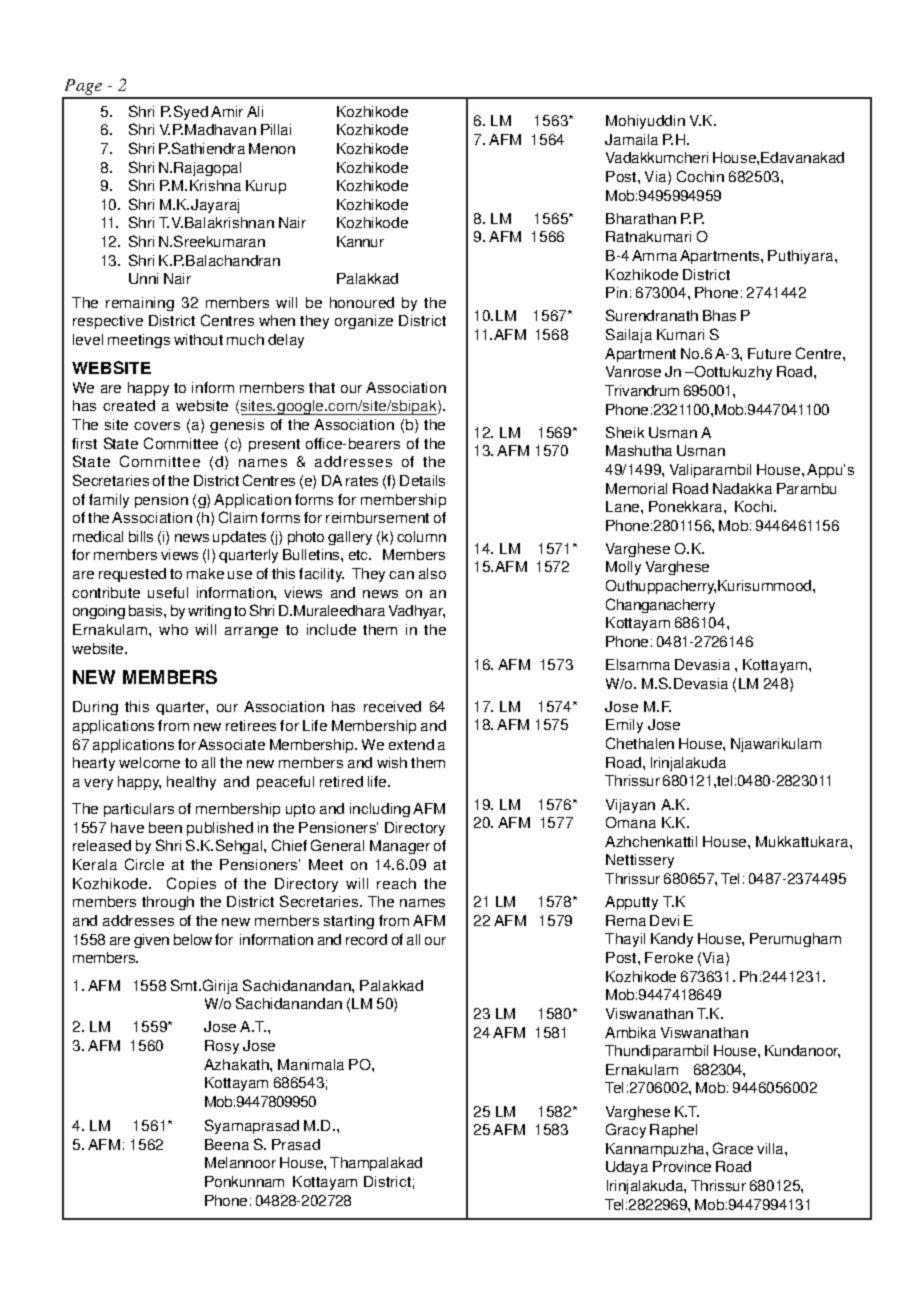 This screenshot has width=924, height=1308. I want to click on Emily, so click(624, 726).
